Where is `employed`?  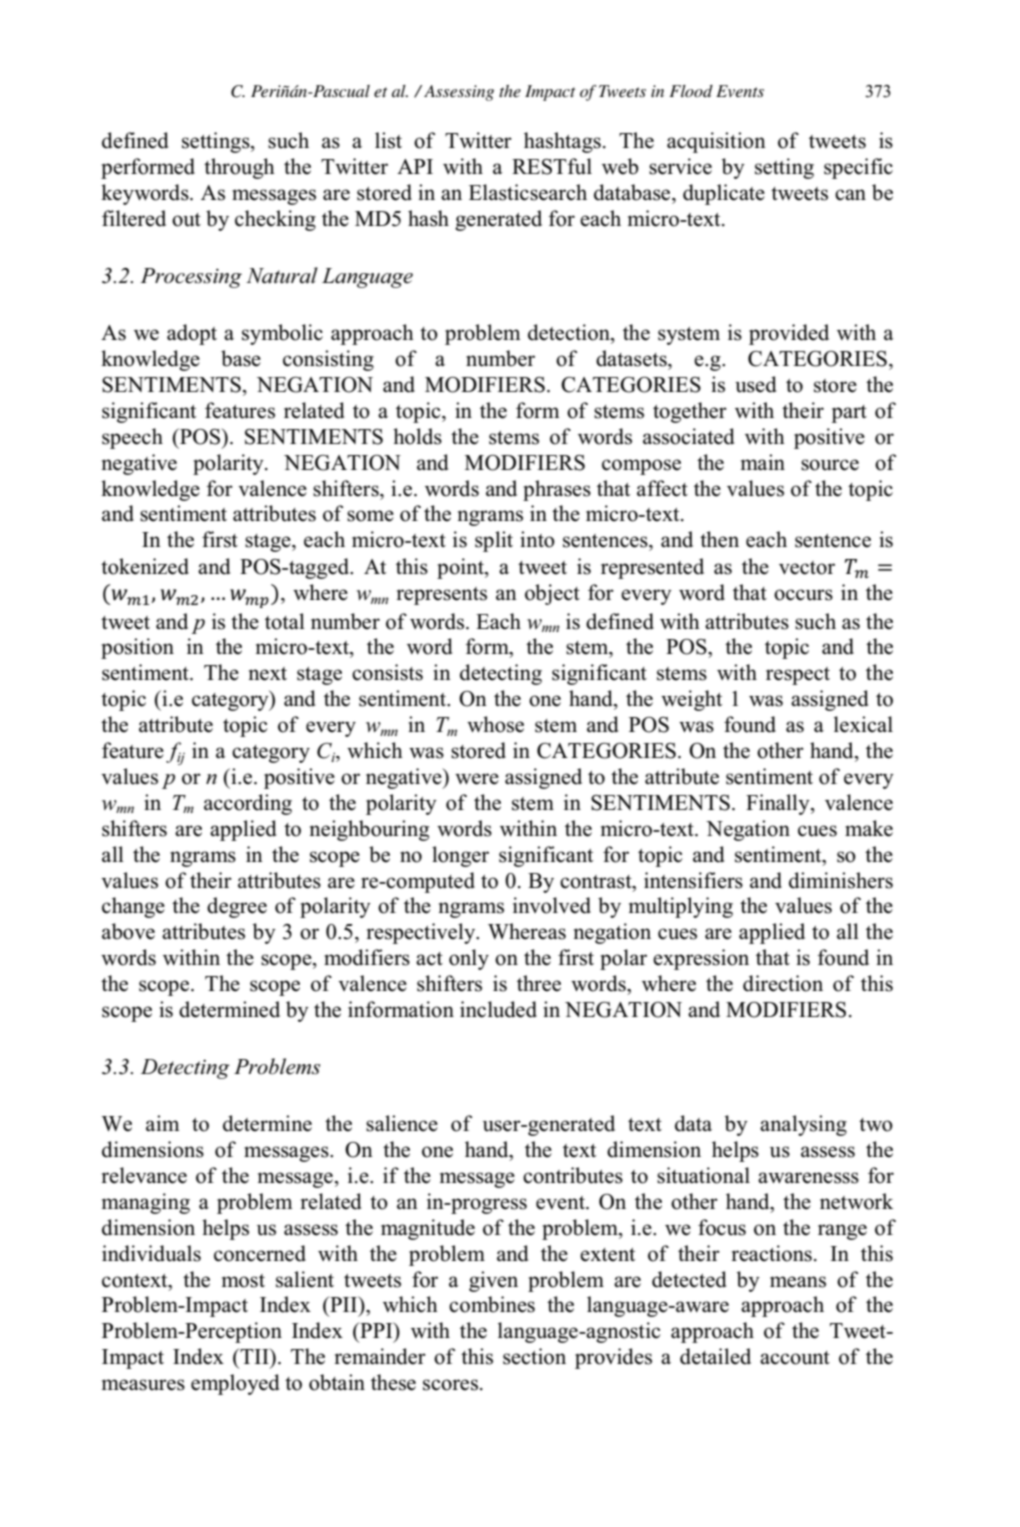 employed is located at coordinates (235, 1384).
